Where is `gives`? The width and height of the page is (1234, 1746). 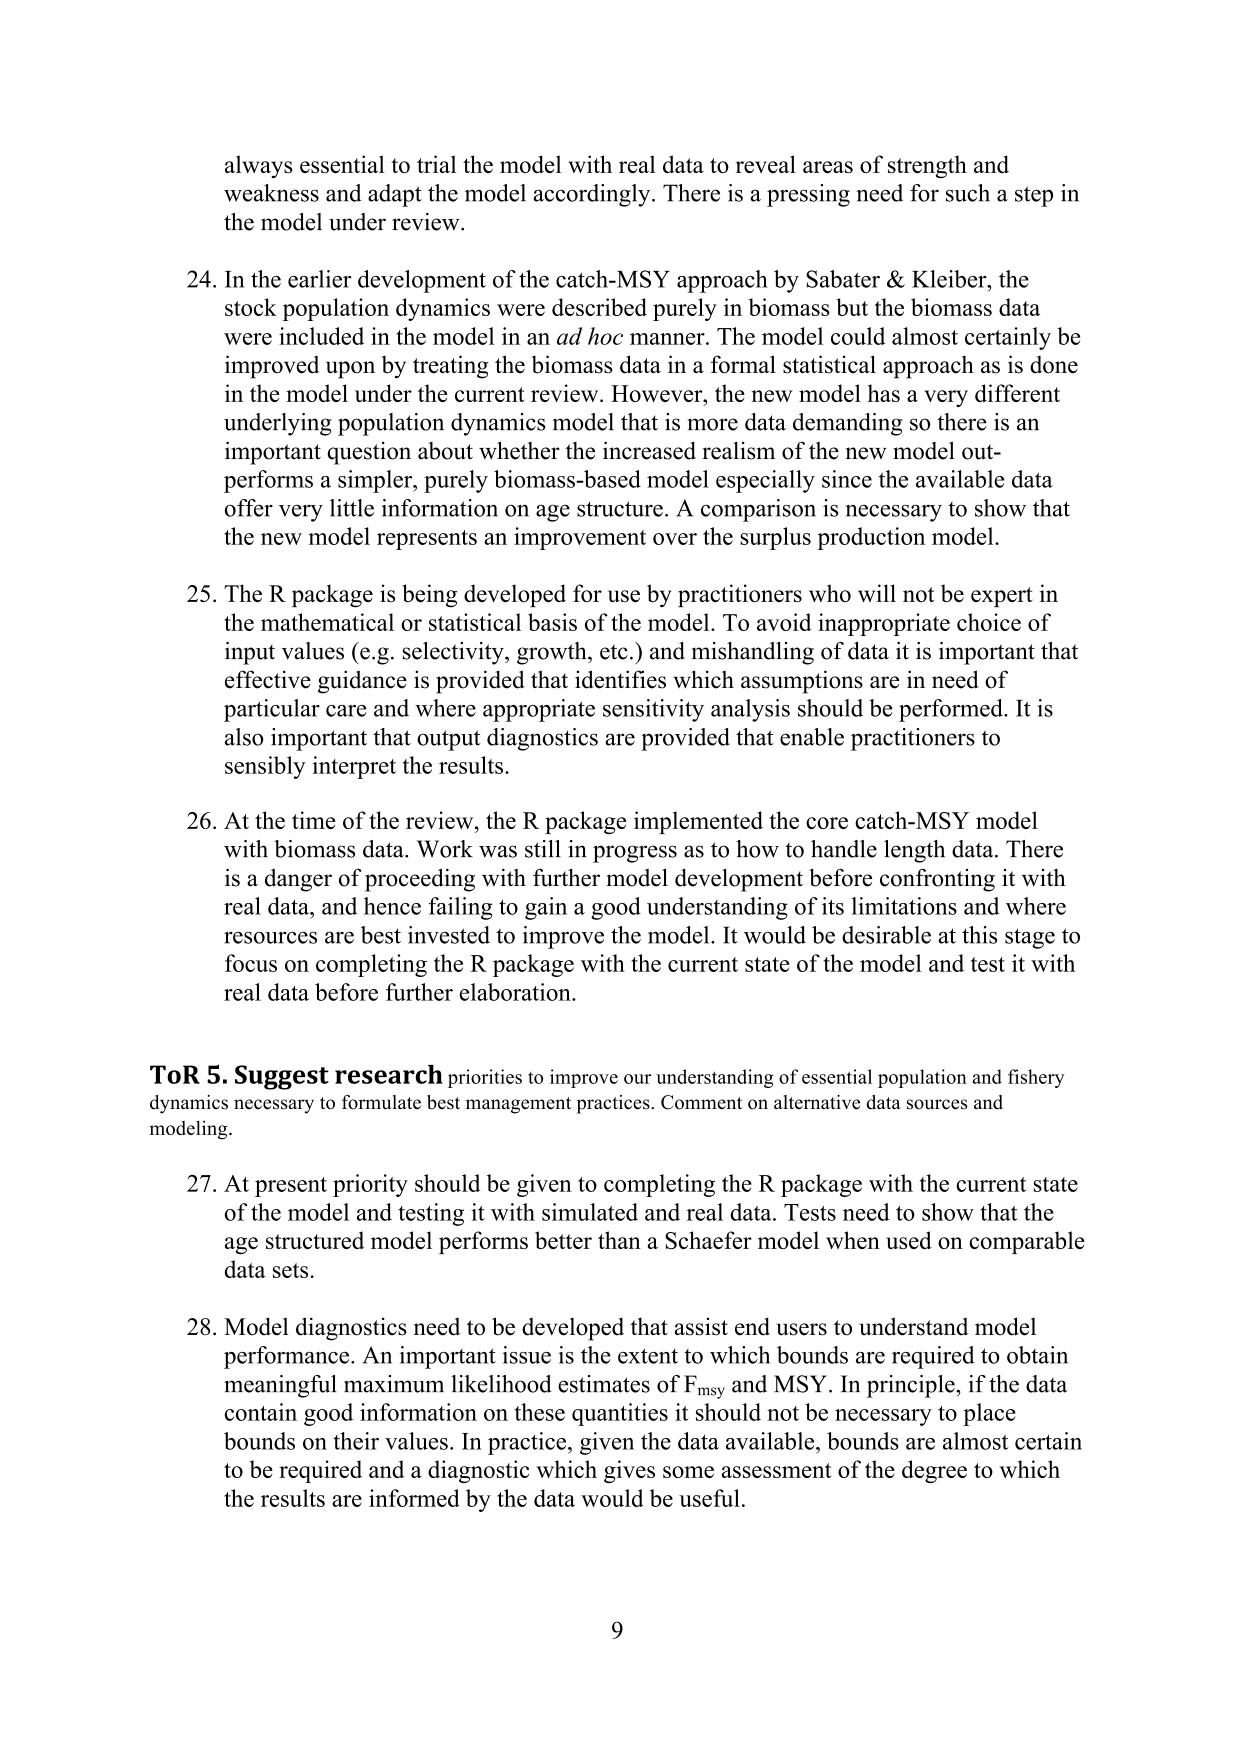
gives is located at coordinates (629, 1471).
